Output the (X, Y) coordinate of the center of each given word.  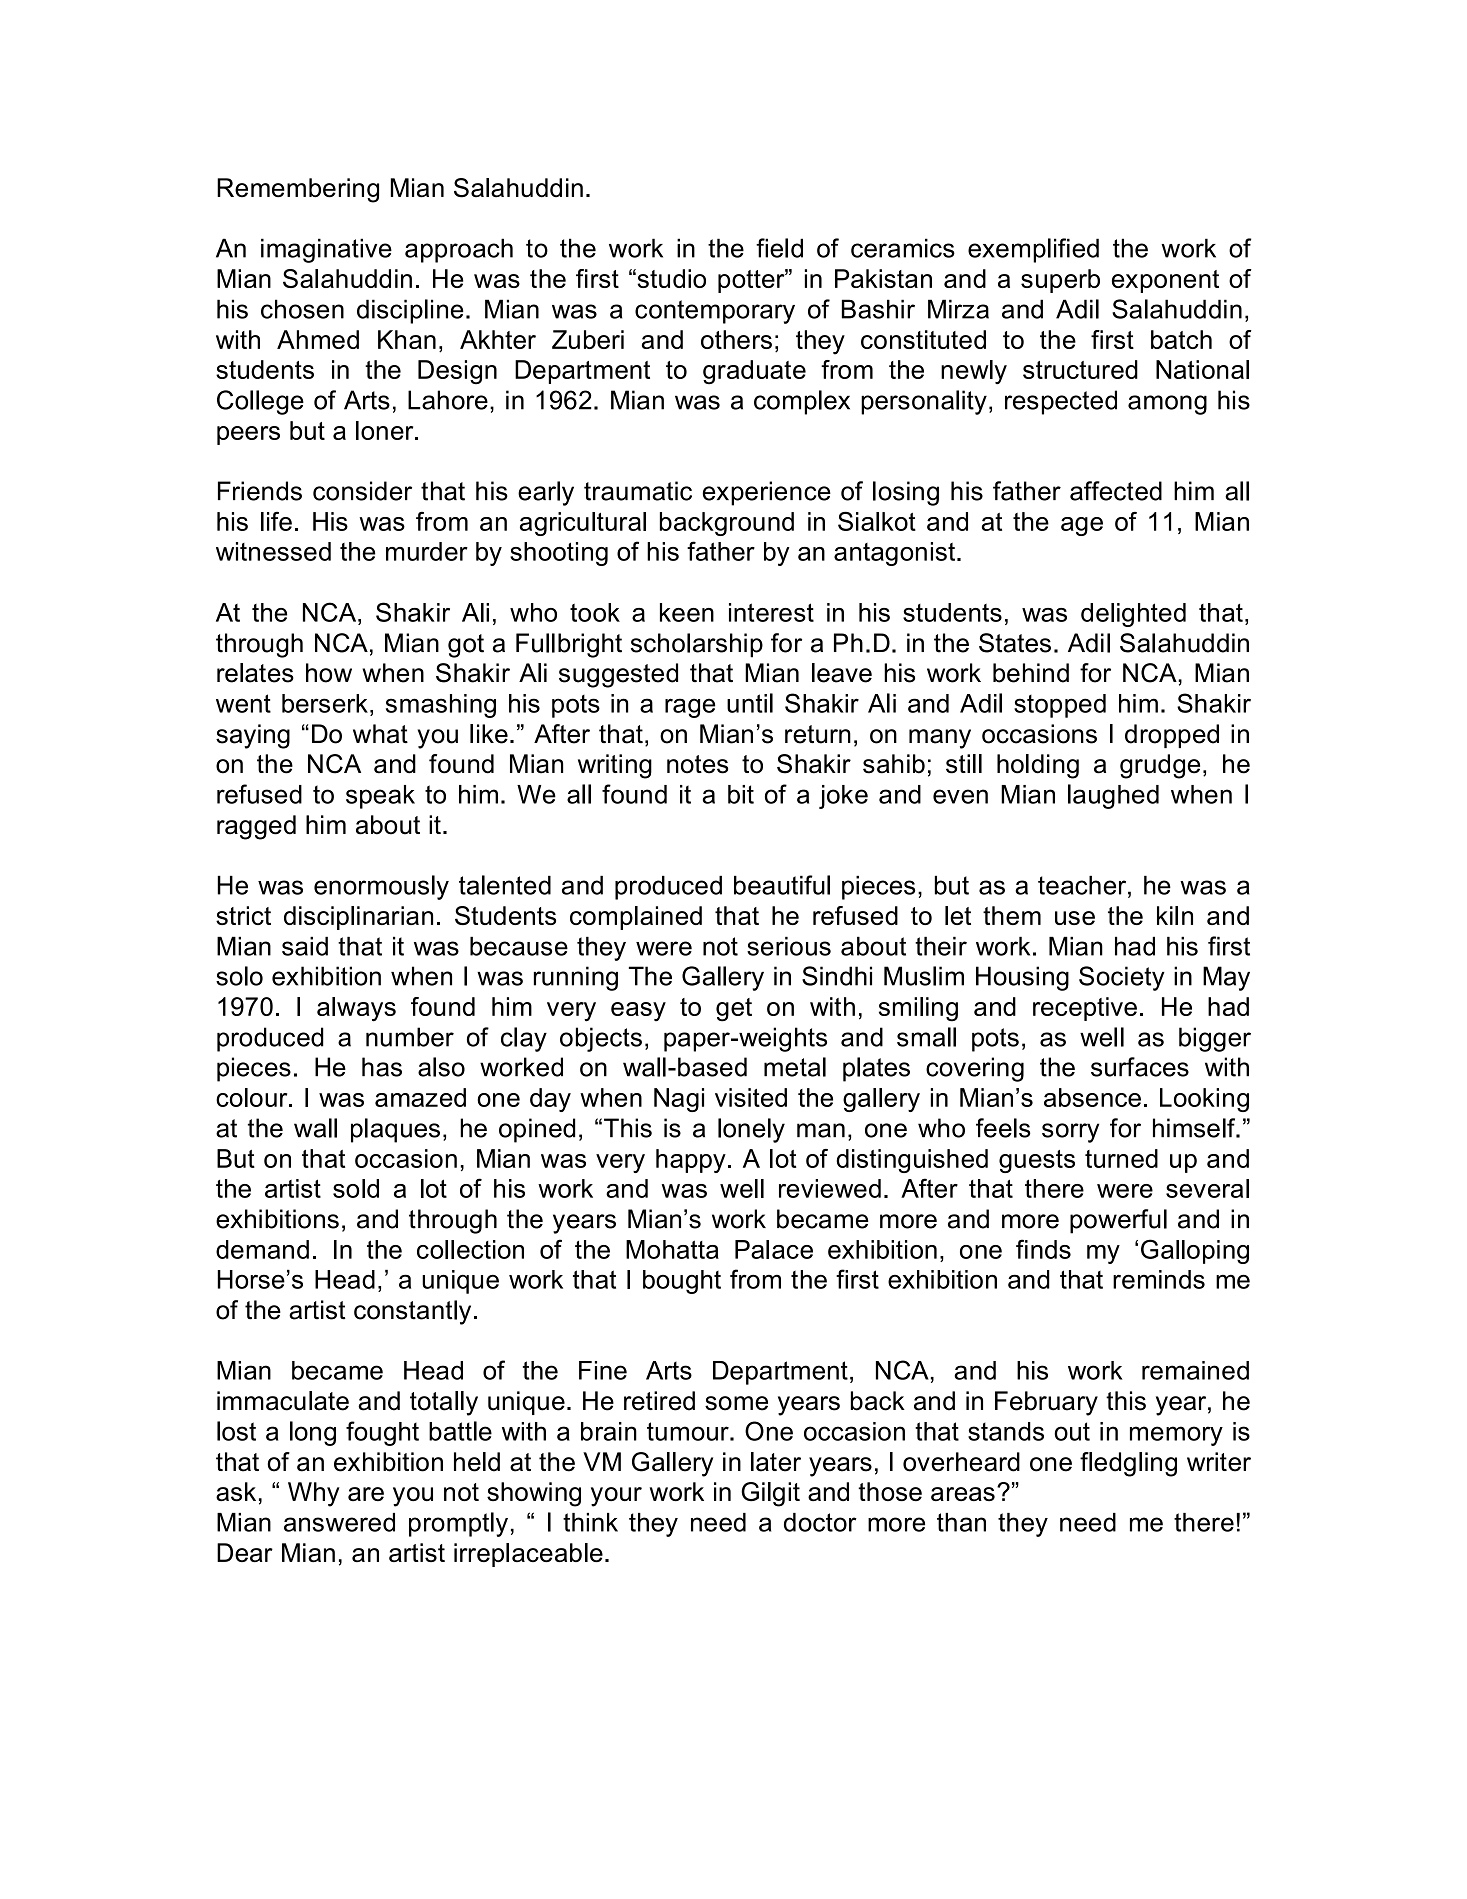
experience (767, 493)
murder (427, 551)
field (779, 248)
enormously (381, 887)
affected (1116, 491)
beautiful (782, 885)
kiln (1175, 915)
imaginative (326, 250)
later (776, 1462)
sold (356, 1188)
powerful (1118, 1221)
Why (314, 1494)
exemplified (1033, 250)
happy (691, 1161)
